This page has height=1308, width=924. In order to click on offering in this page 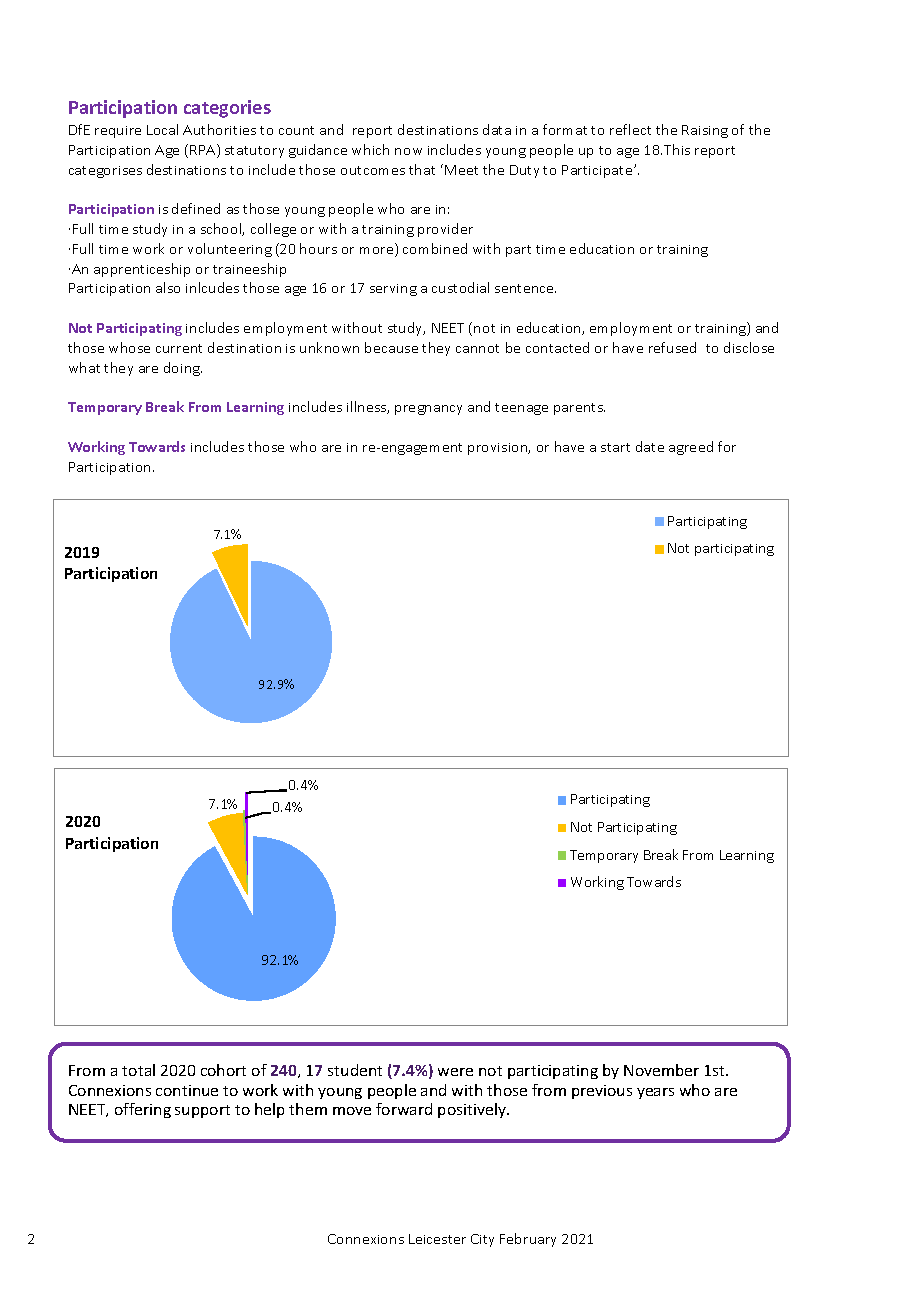, I will do `click(143, 1110)`.
